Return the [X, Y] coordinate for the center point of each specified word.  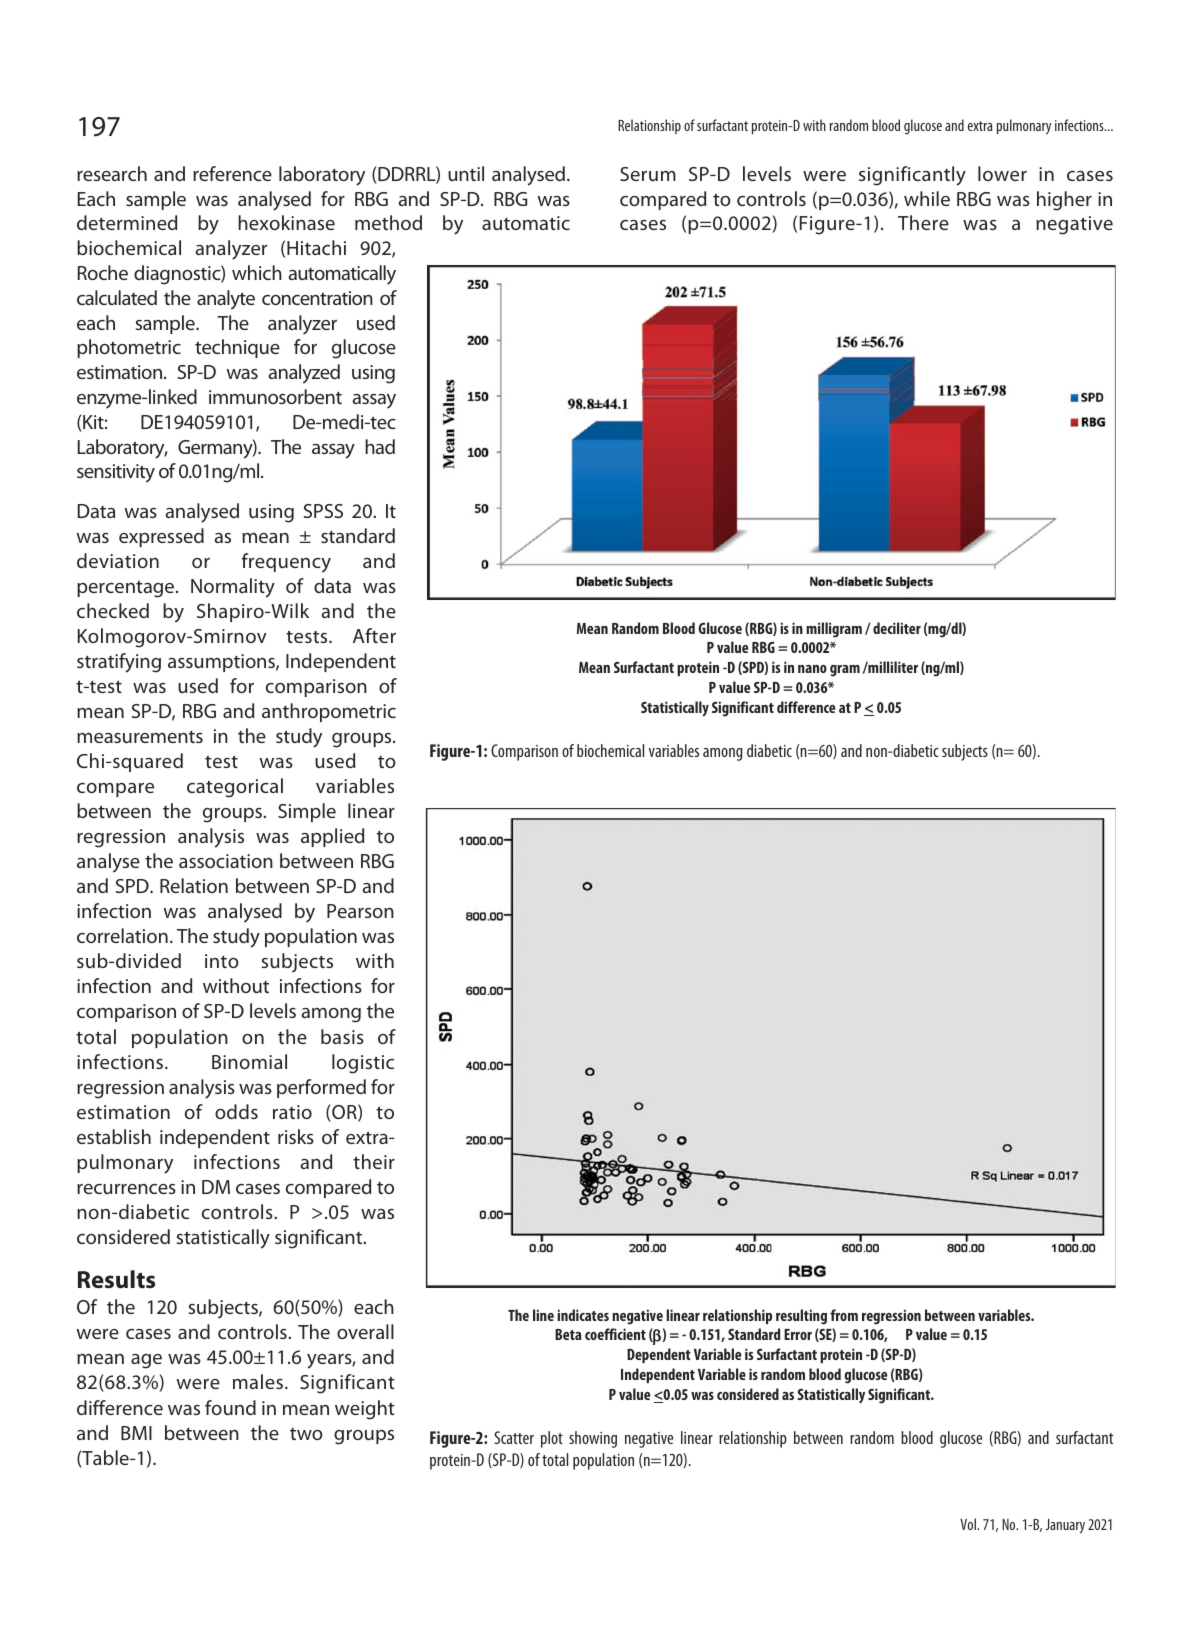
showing [593, 1439]
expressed [161, 537]
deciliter [897, 628]
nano [812, 669]
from [844, 1315]
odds [236, 1111]
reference [232, 173]
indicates [583, 1315]
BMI [136, 1433]
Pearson [360, 911]
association [226, 861]
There [923, 222]
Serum [648, 174]
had [380, 446]
